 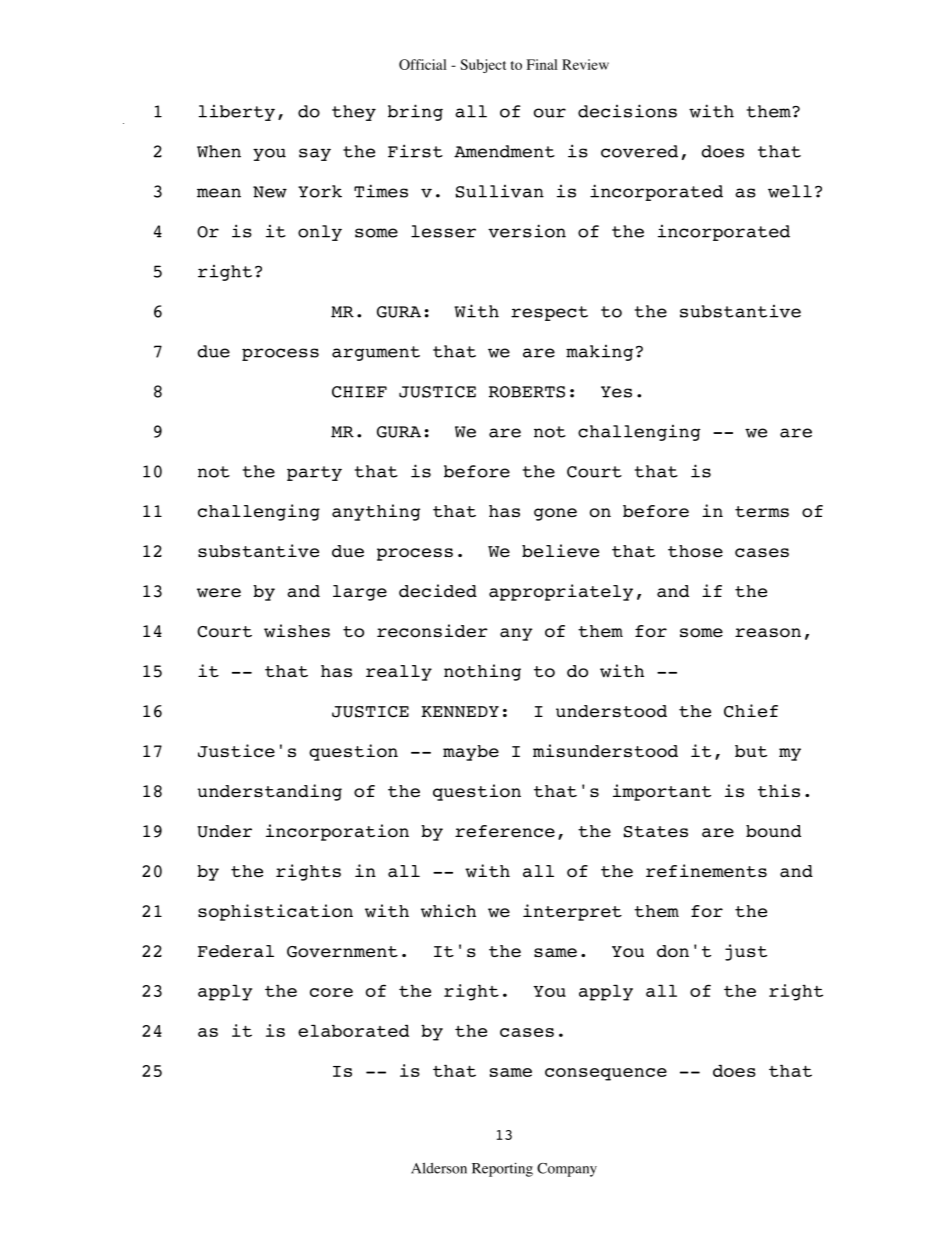 What do you see at coordinates (606, 1074) in the document?
I see `consequence` at bounding box center [606, 1074].
